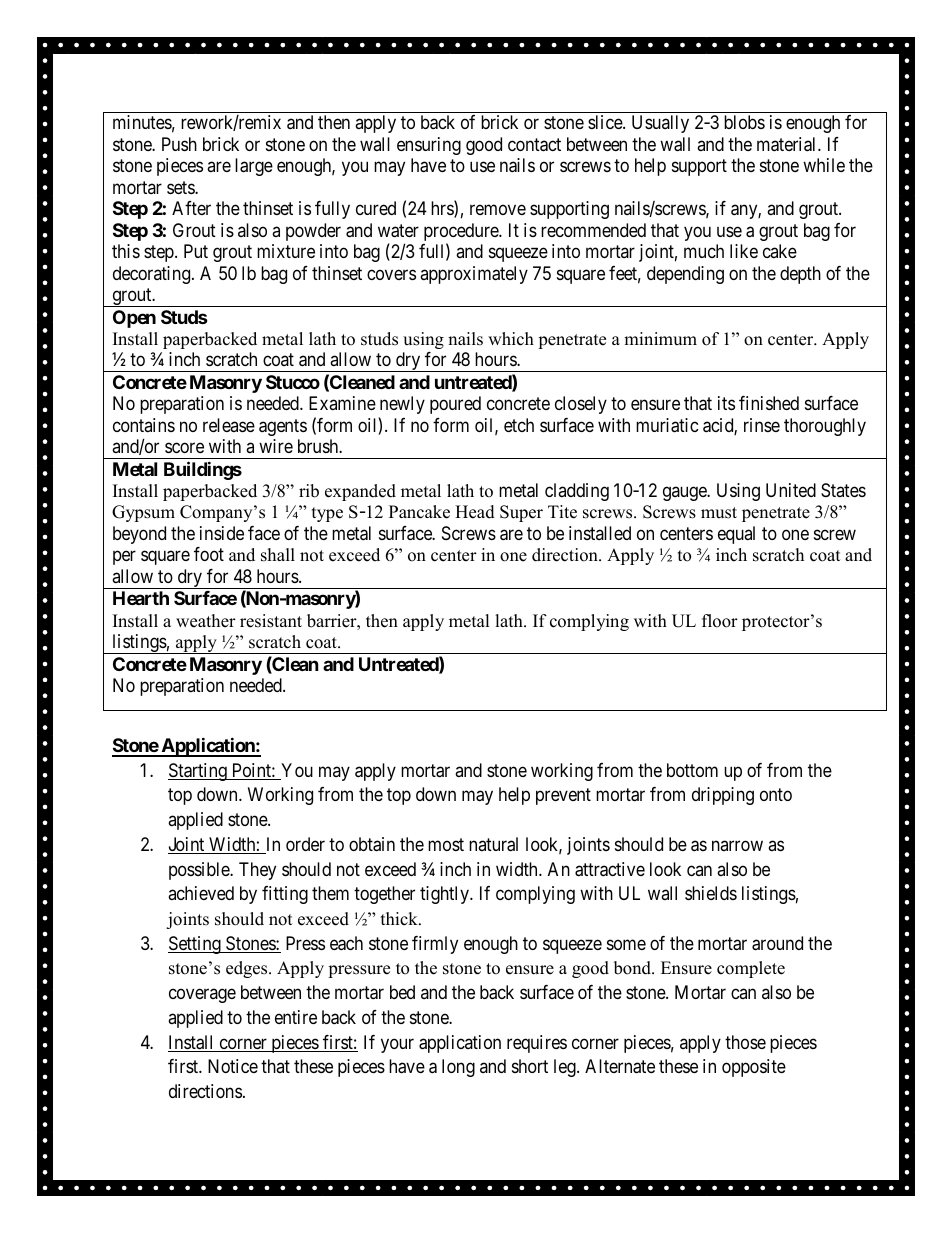 This screenshot has height=1233, width=952. Describe the element at coordinates (475, 512) in the screenshot. I see `Head` at that location.
